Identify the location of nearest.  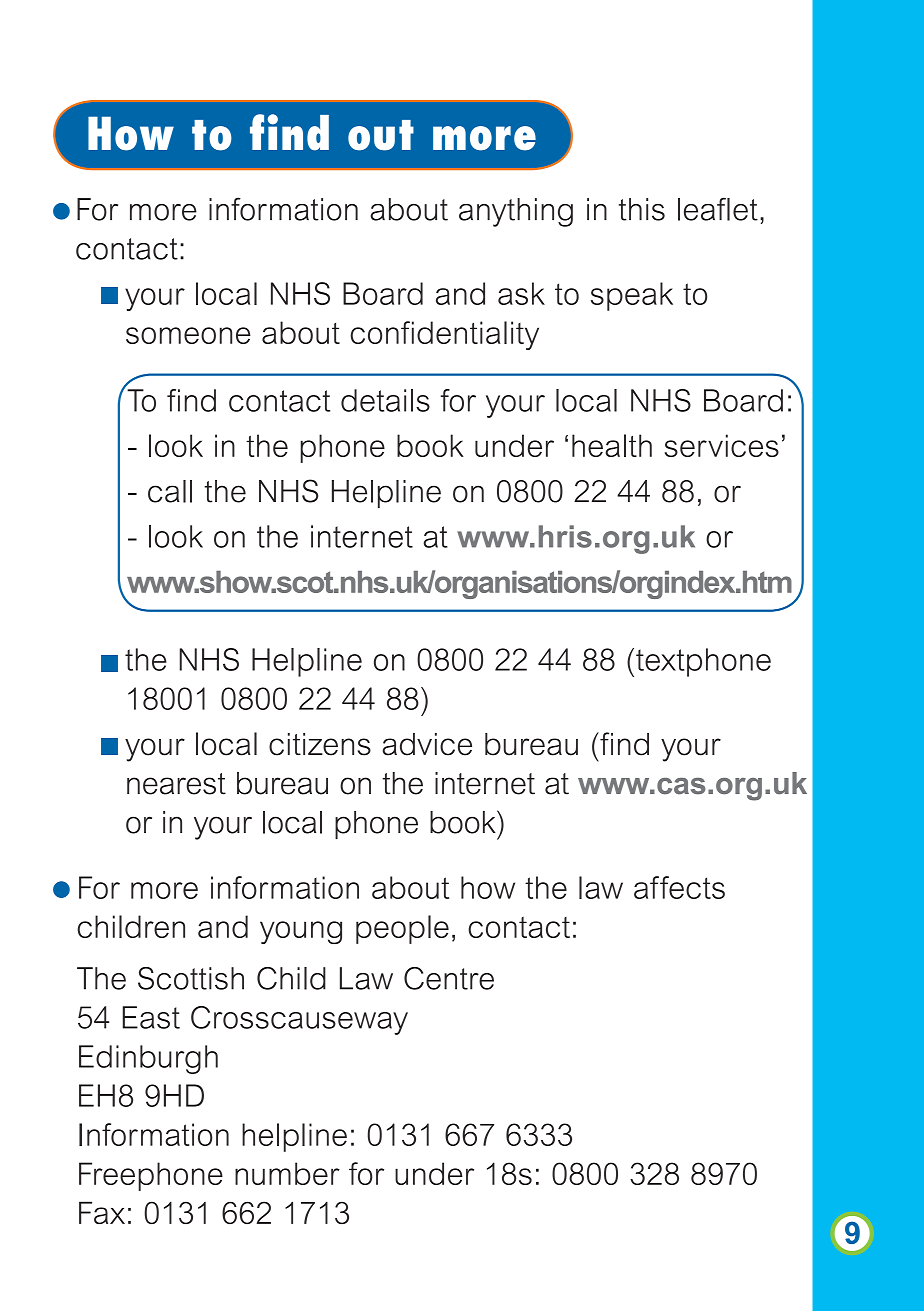
(176, 784).
